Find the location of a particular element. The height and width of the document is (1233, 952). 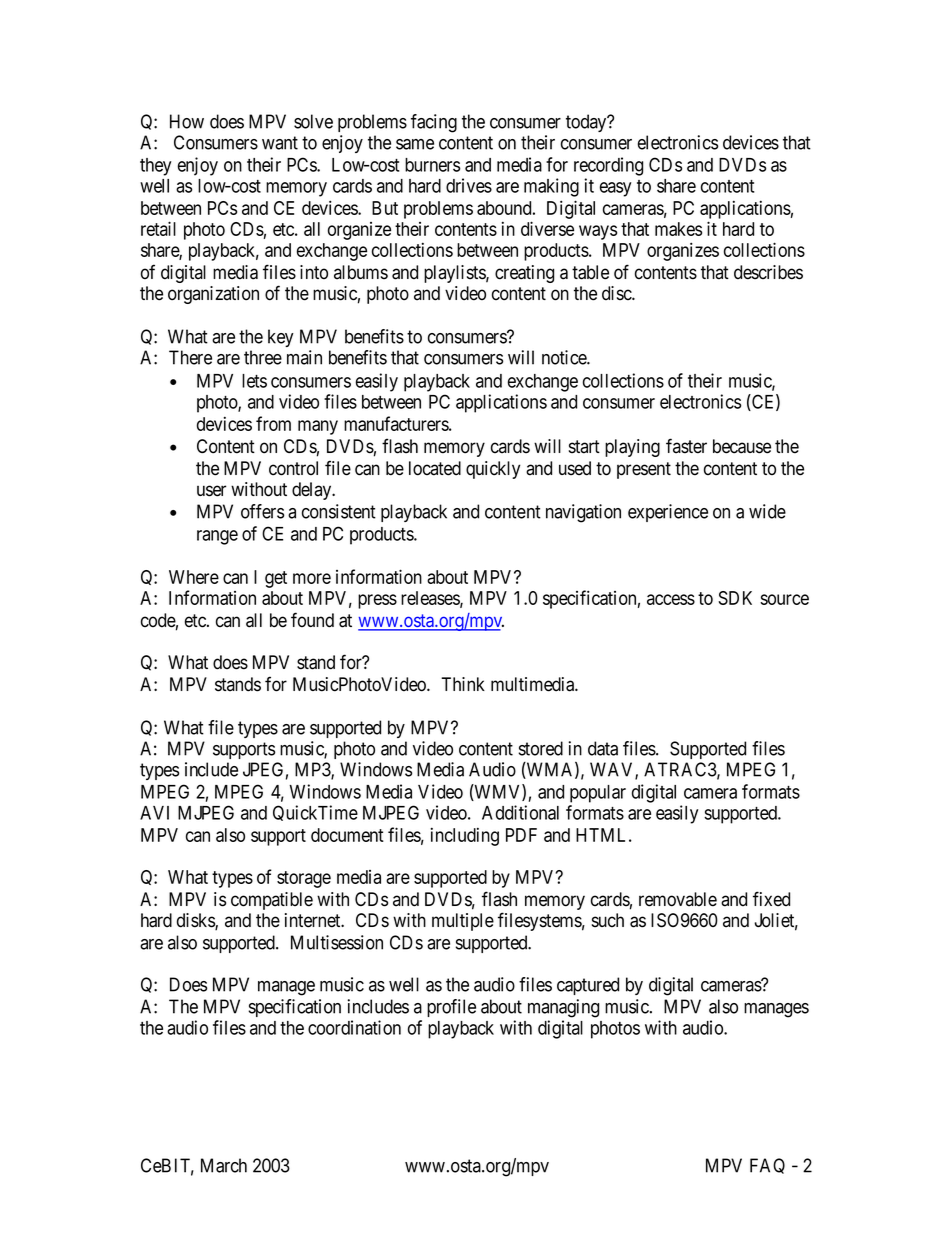

March is located at coordinates (224, 1165).
